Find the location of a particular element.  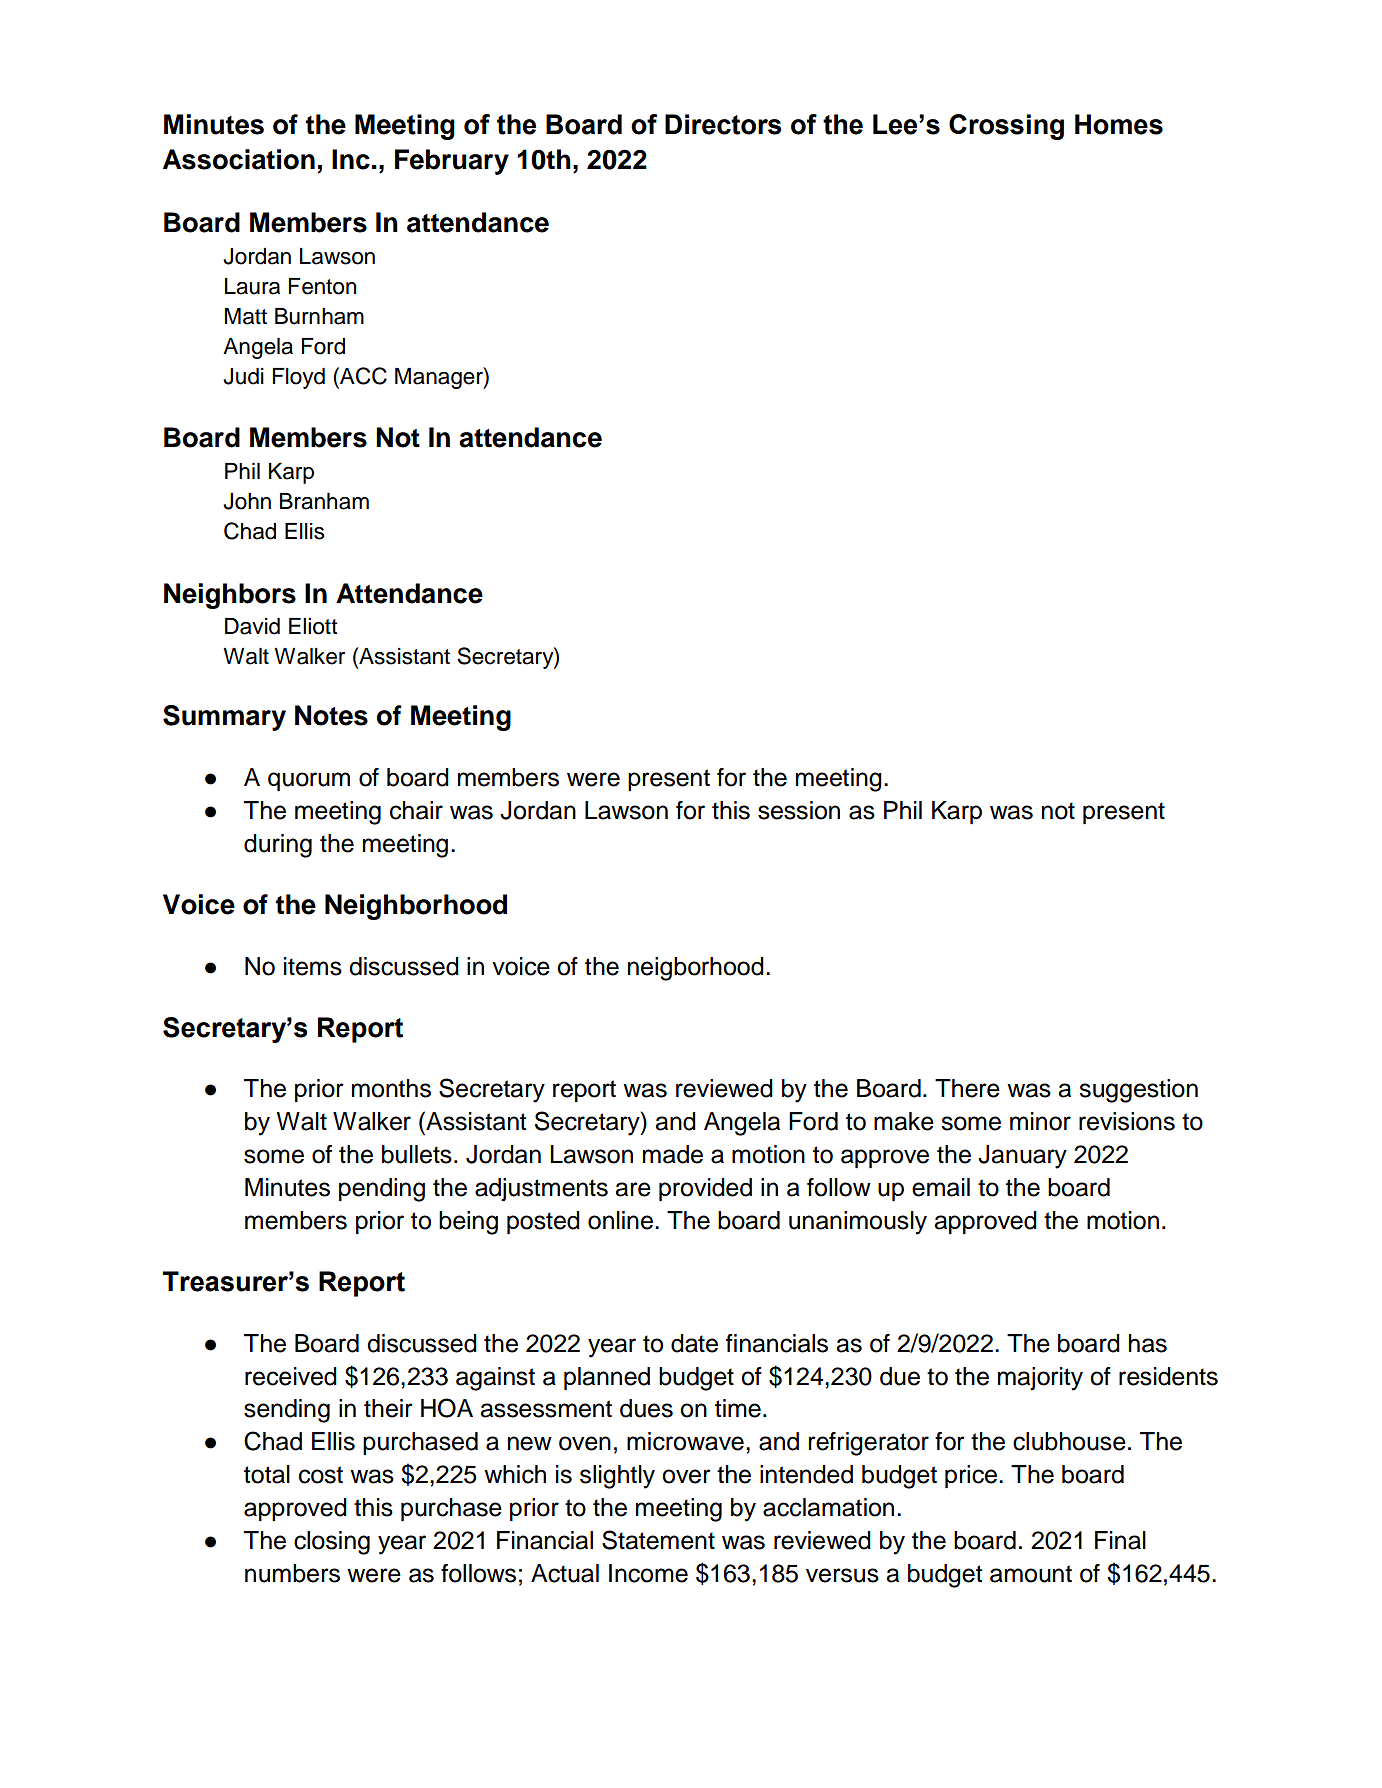

made is located at coordinates (673, 1154).
